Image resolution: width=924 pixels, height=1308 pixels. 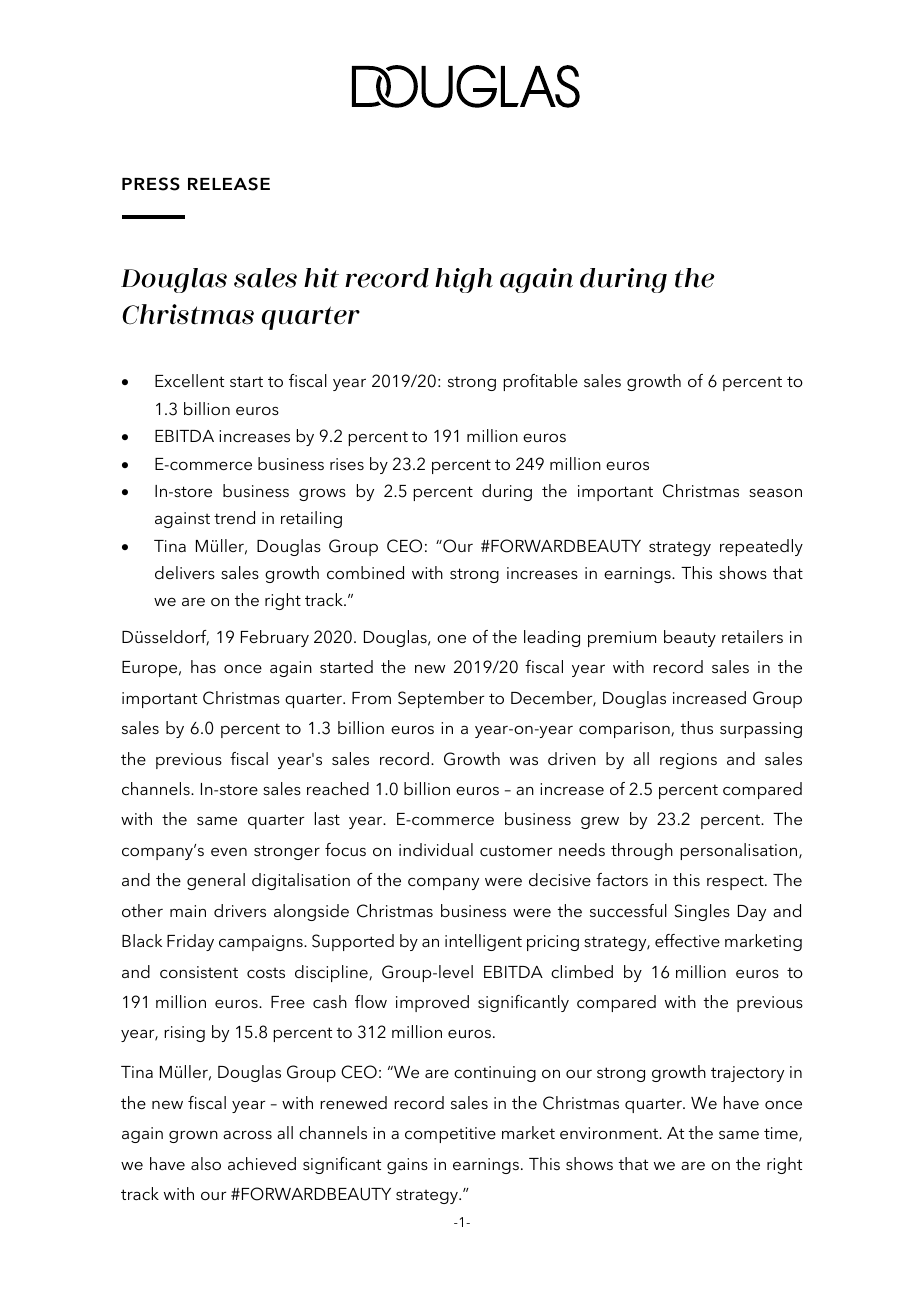 What do you see at coordinates (775, 492) in the page?
I see `season` at bounding box center [775, 492].
